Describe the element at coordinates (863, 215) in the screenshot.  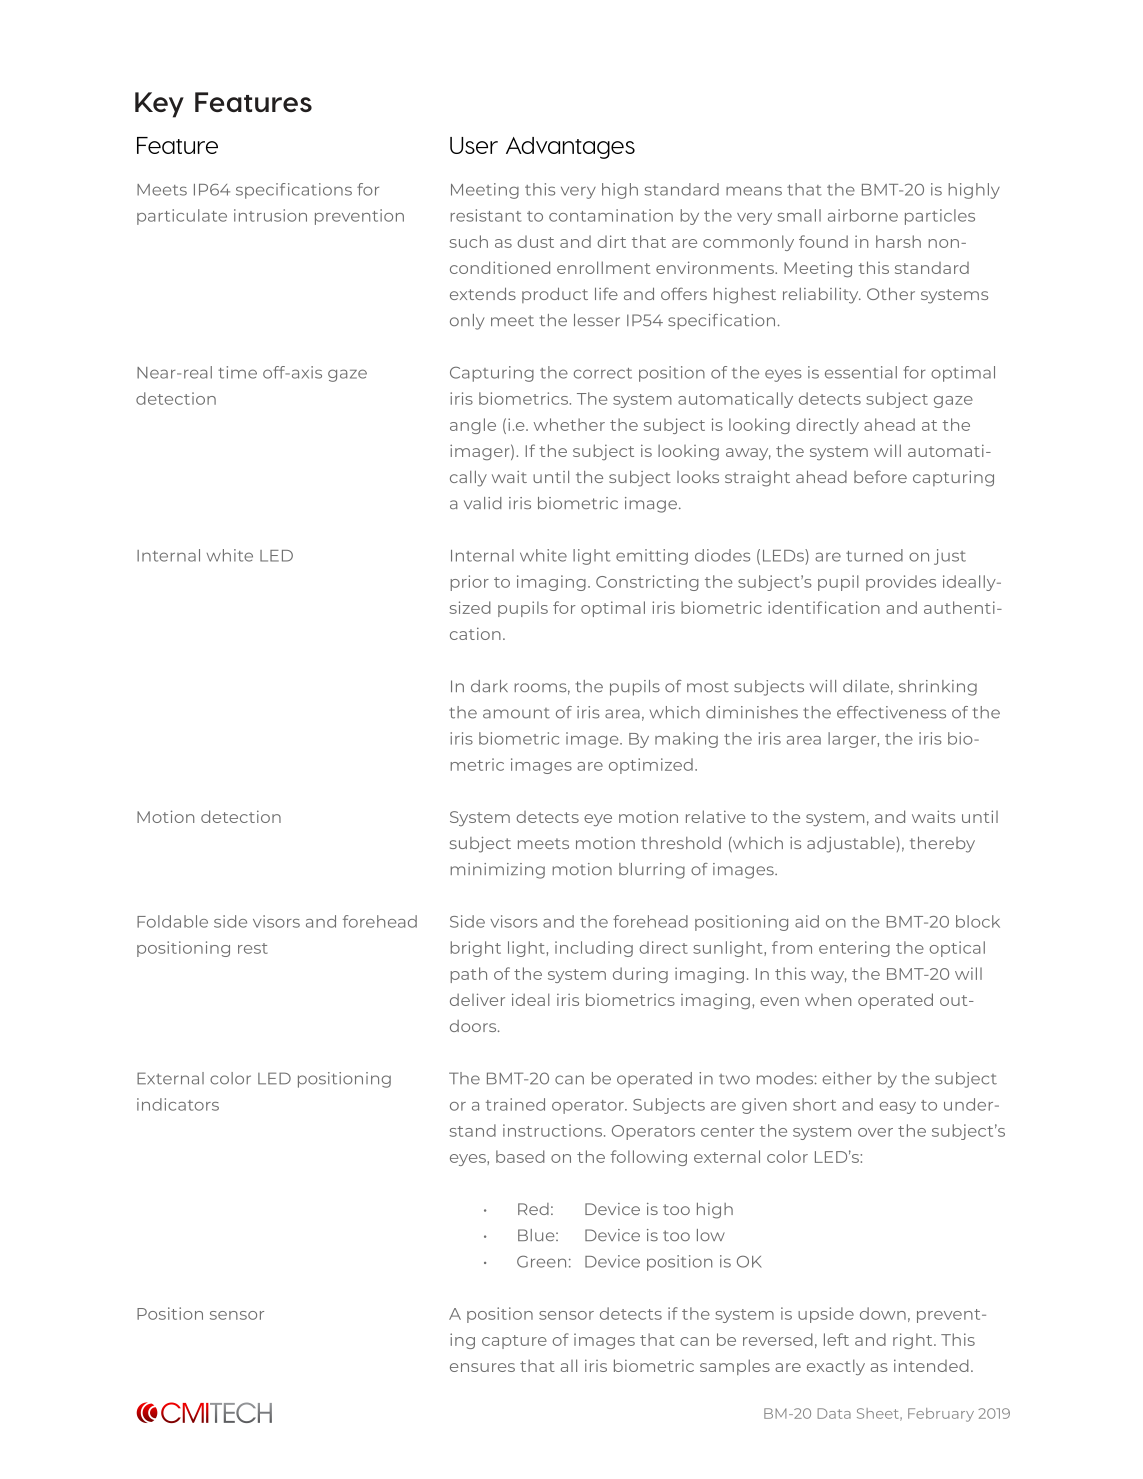
I see `airborne` at that location.
